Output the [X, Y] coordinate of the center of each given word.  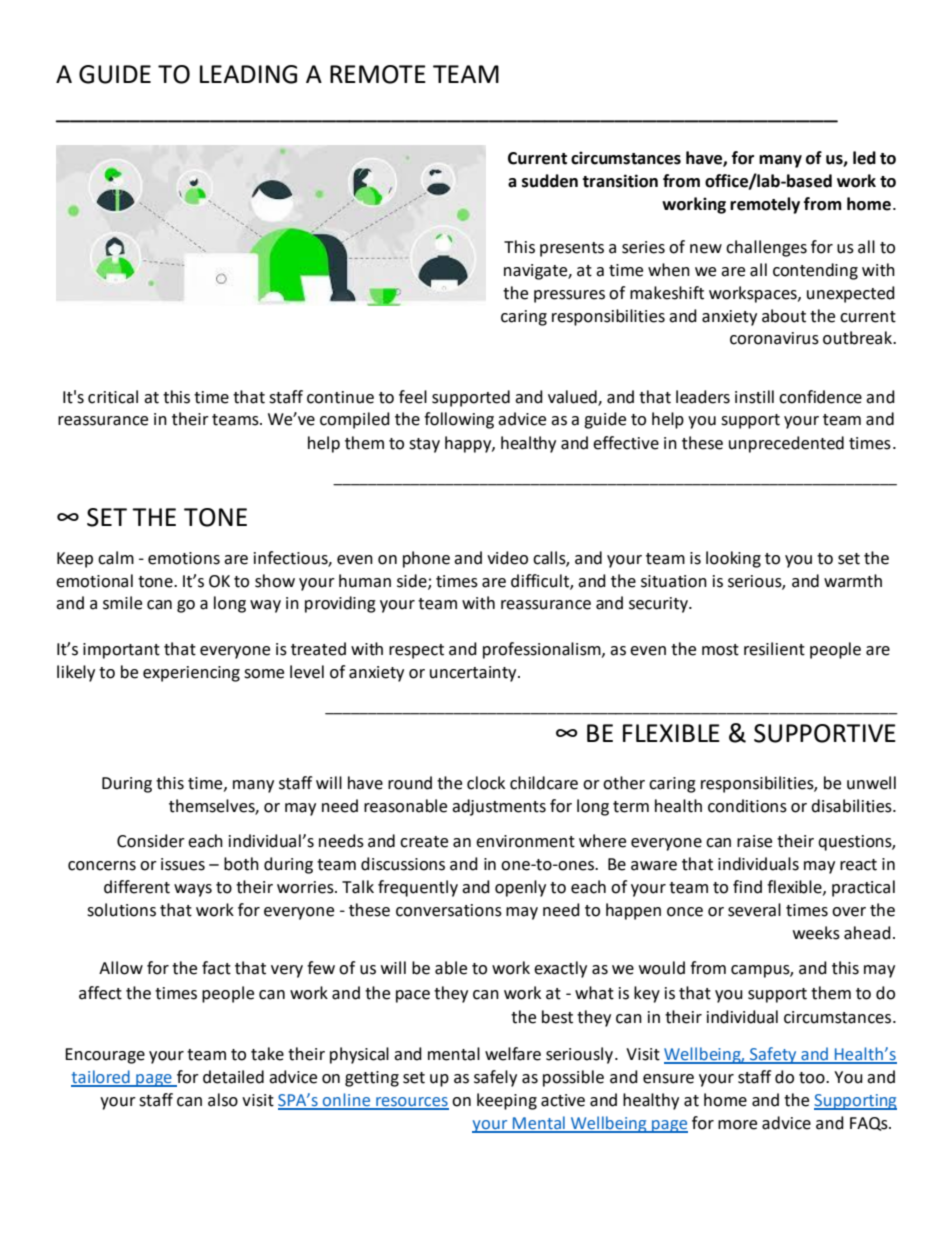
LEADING [248, 74]
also [223, 1100]
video [507, 558]
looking [733, 559]
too [813, 1078]
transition [620, 181]
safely [495, 1078]
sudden [550, 181]
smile [122, 603]
